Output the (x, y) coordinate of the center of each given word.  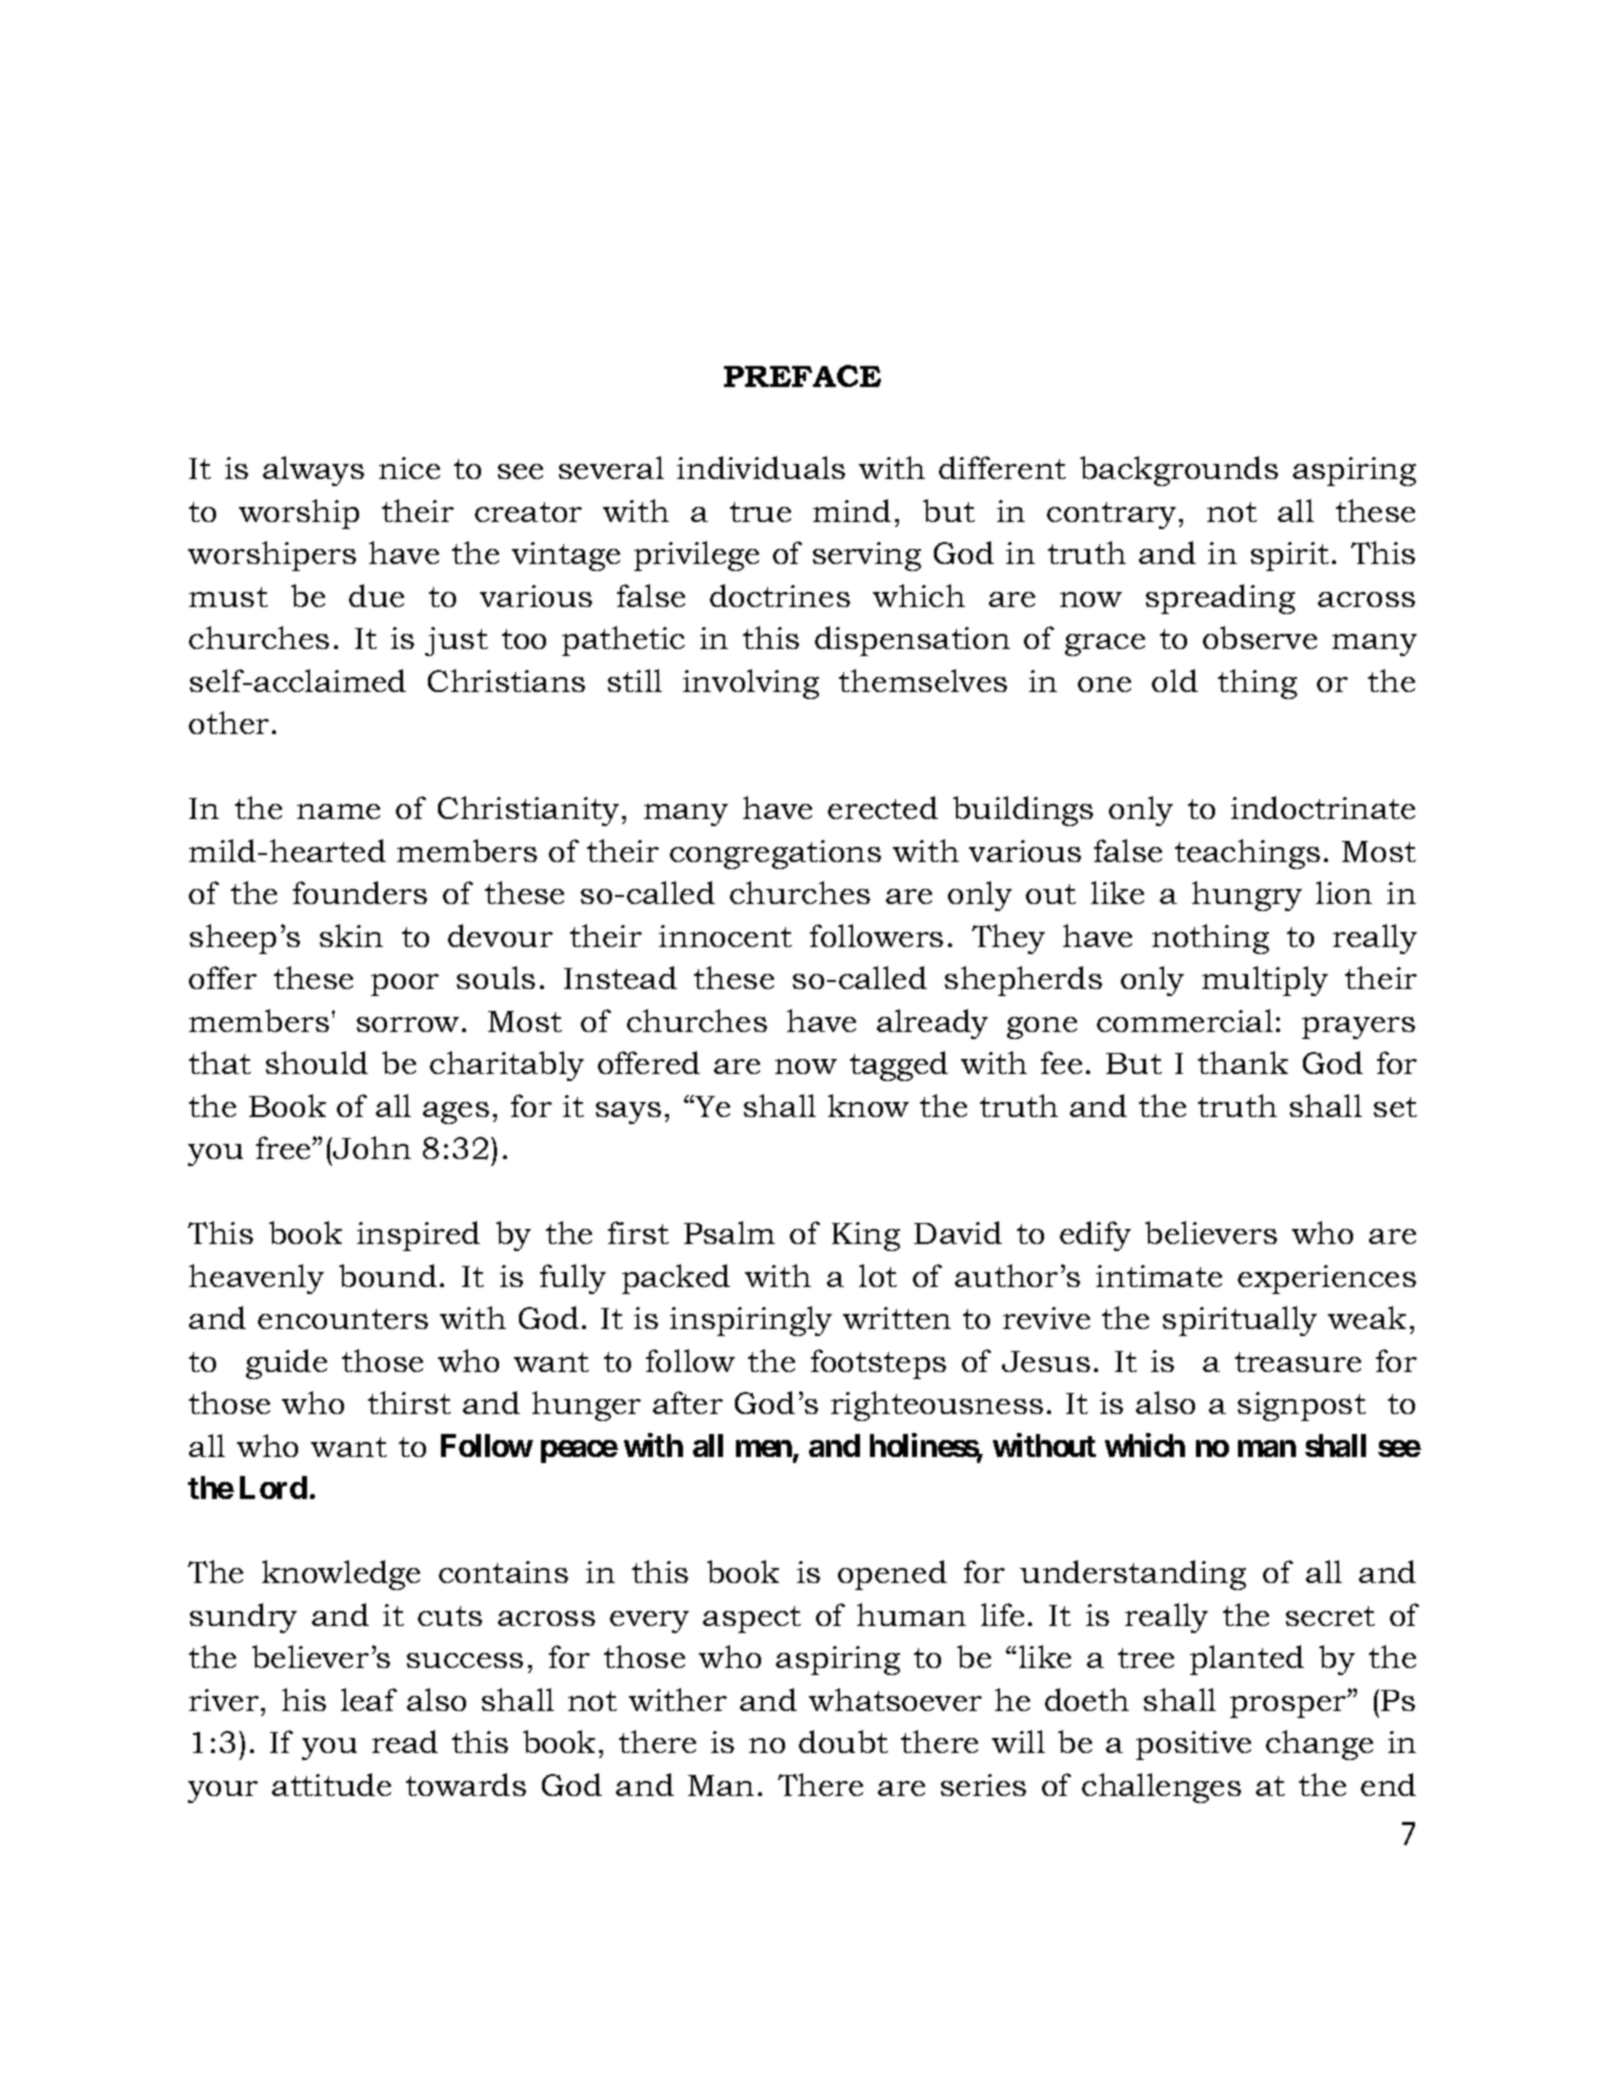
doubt (843, 1741)
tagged (899, 1066)
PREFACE (802, 376)
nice (409, 468)
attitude (331, 1784)
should (317, 1062)
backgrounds (1179, 471)
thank (1243, 1062)
